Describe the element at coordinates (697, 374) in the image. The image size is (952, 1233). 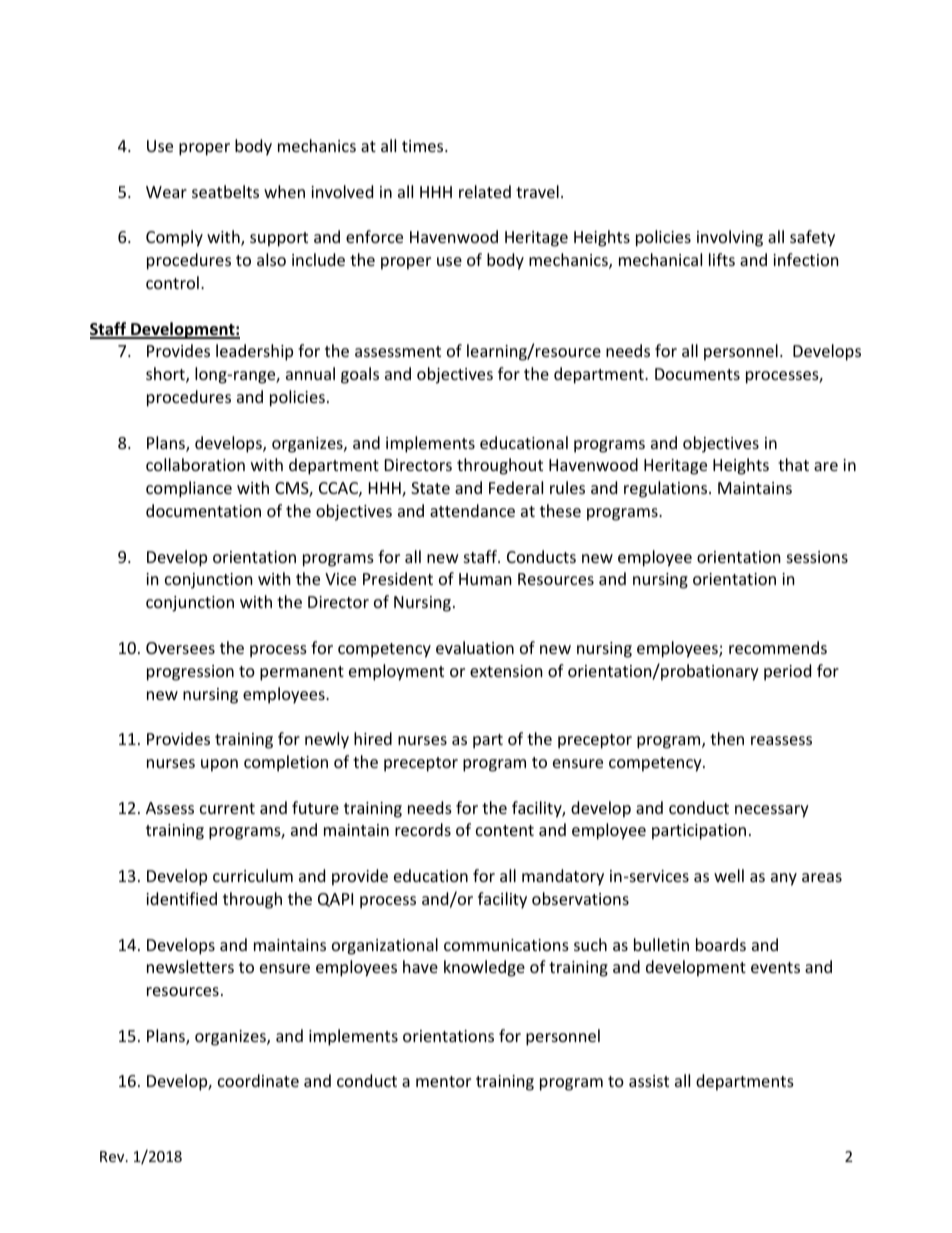
I see `Documents` at that location.
